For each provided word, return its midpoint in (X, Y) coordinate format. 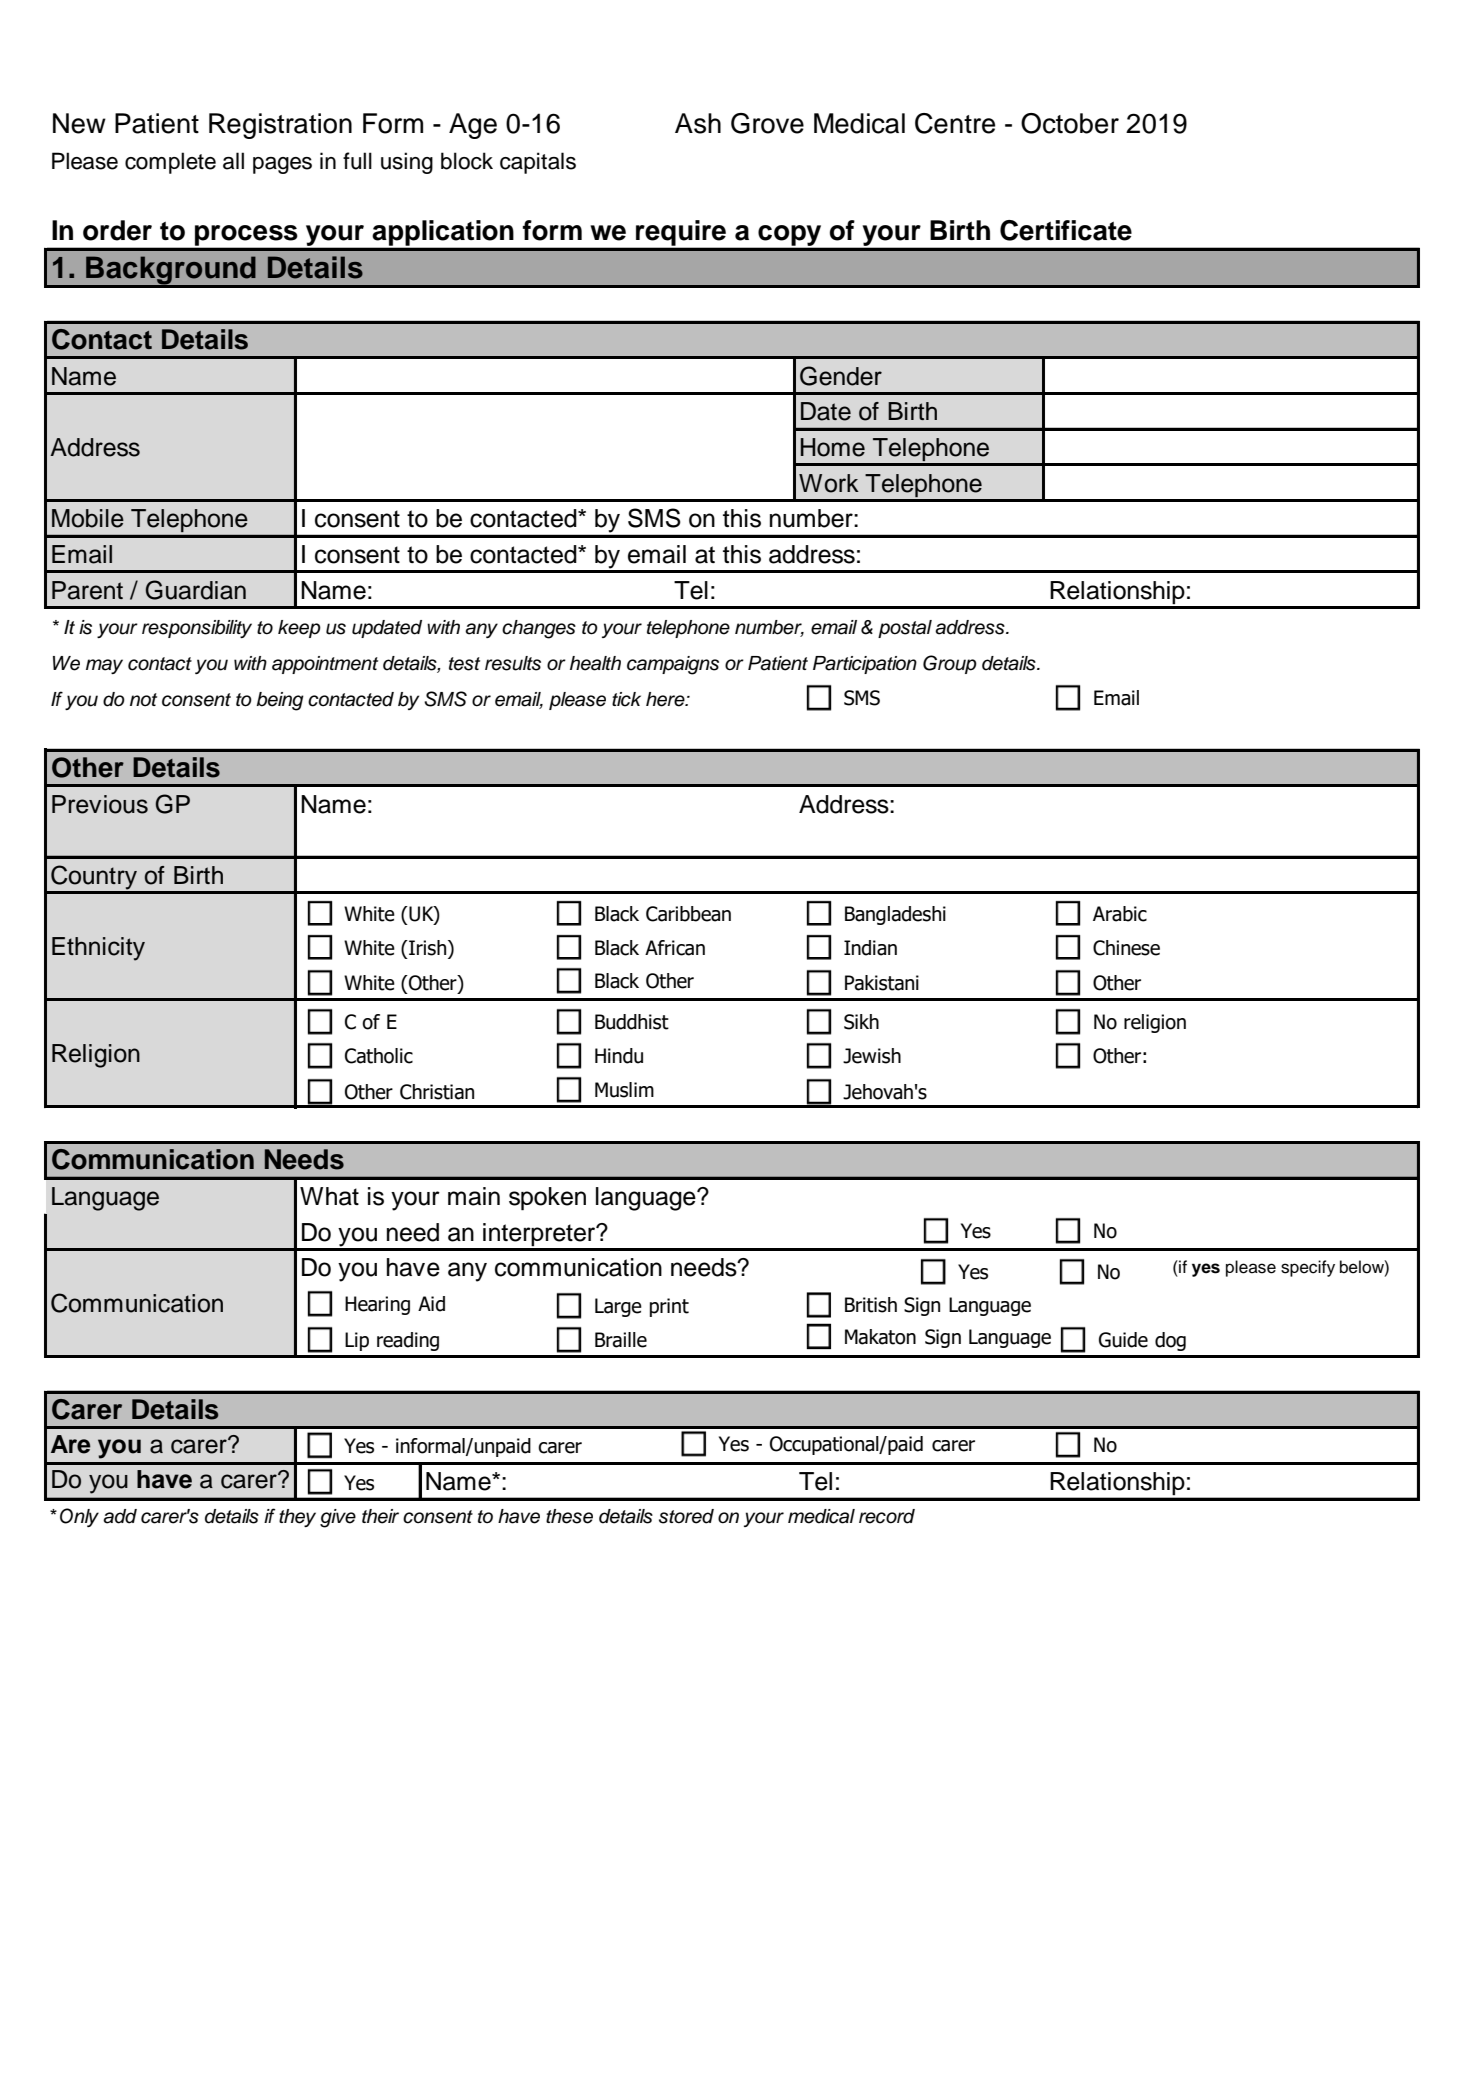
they (297, 1518)
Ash (698, 123)
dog (1170, 1341)
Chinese (1126, 948)
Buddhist (632, 1022)
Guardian (196, 590)
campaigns (673, 665)
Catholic (379, 1056)
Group (950, 664)
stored (686, 1516)
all (233, 161)
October (1070, 123)
